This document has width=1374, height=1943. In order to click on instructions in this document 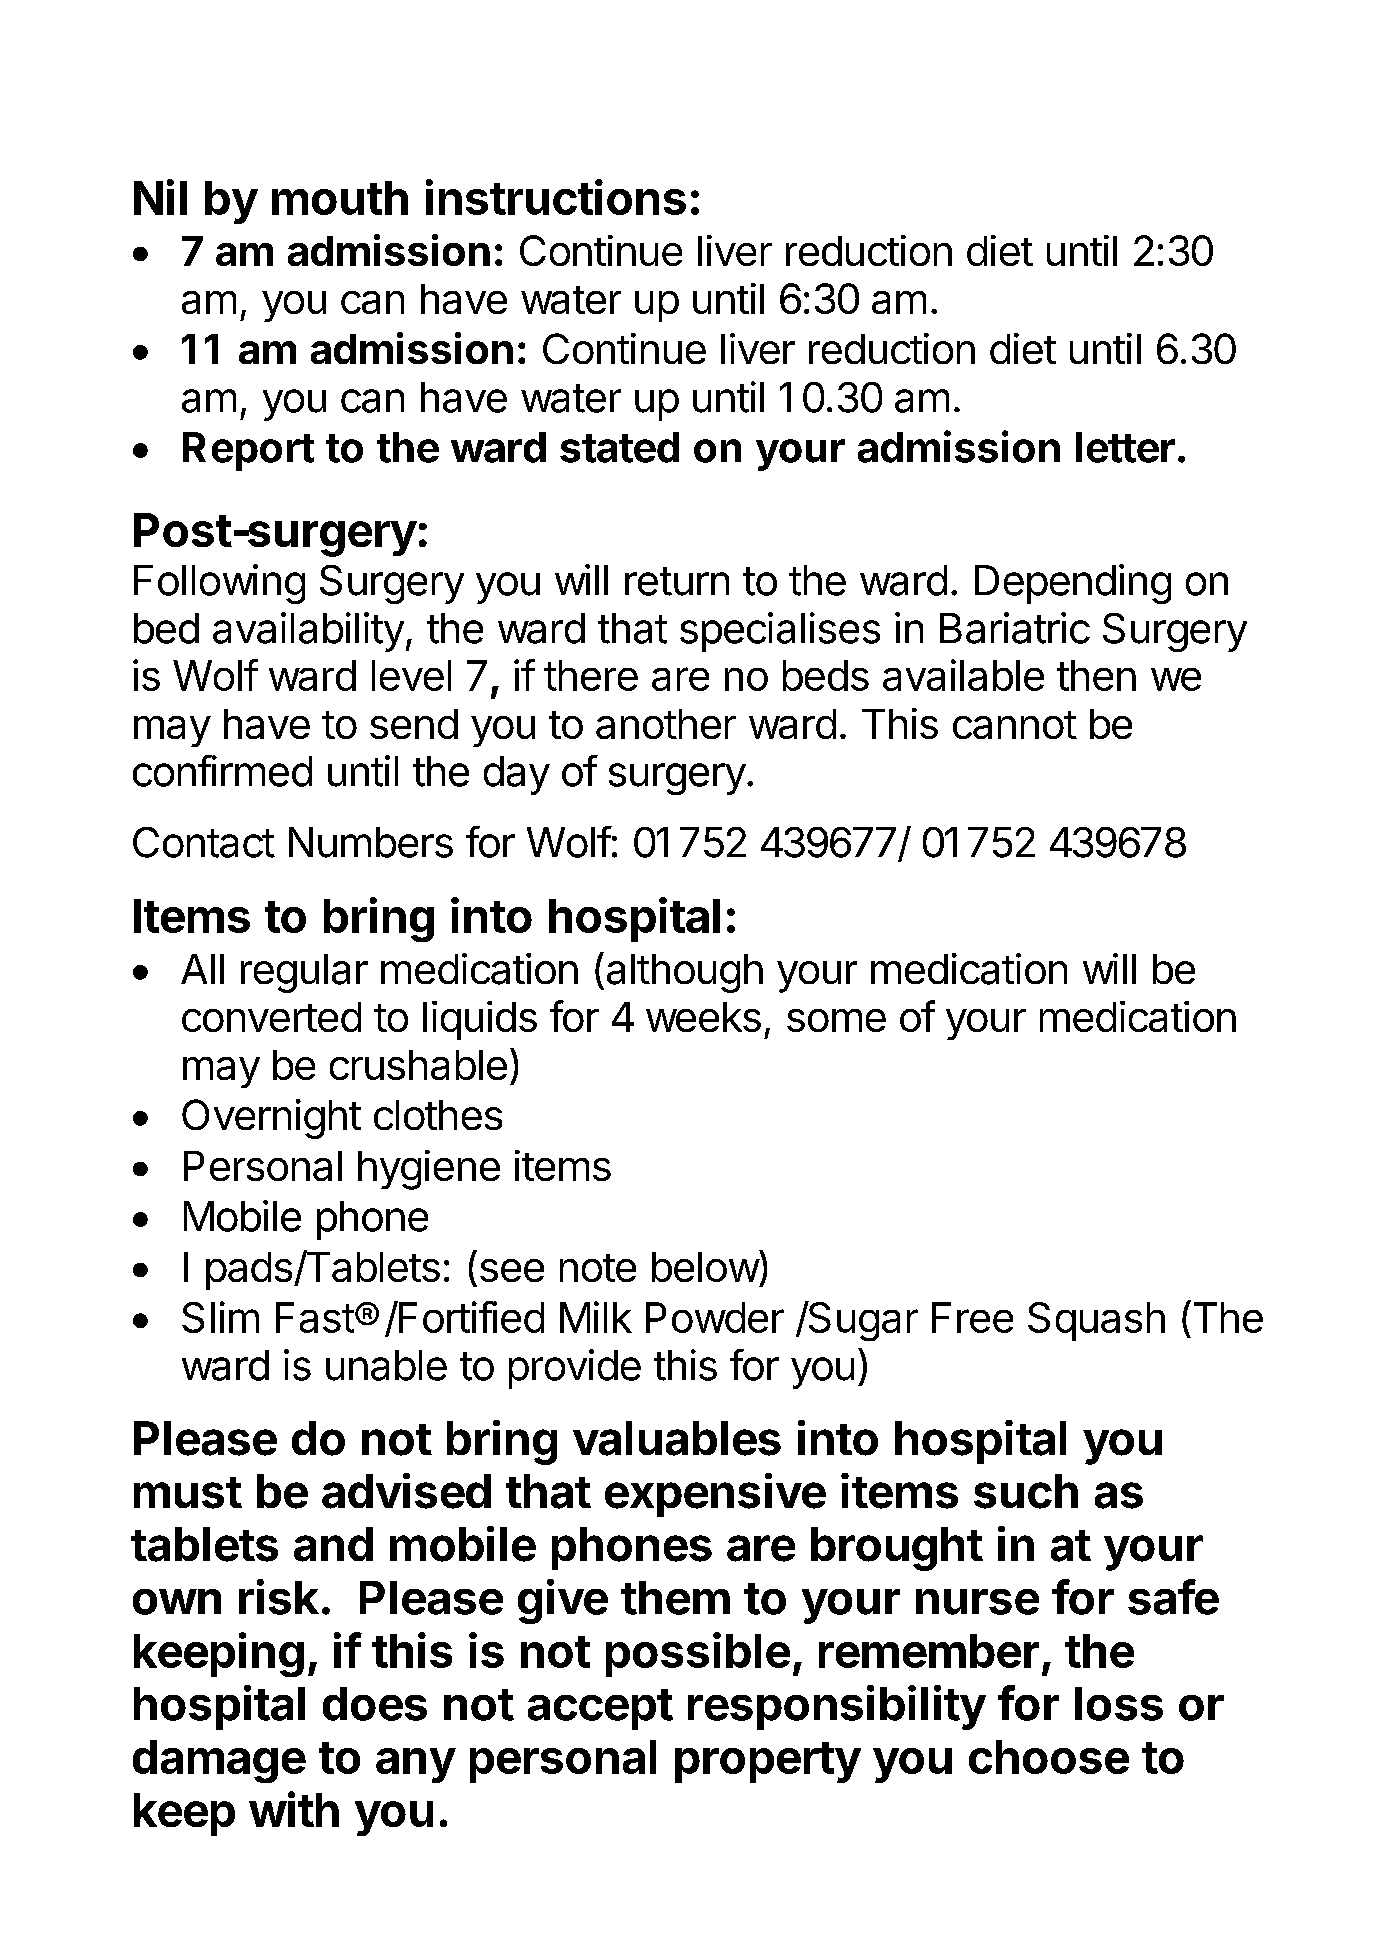, I will do `click(556, 197)`.
